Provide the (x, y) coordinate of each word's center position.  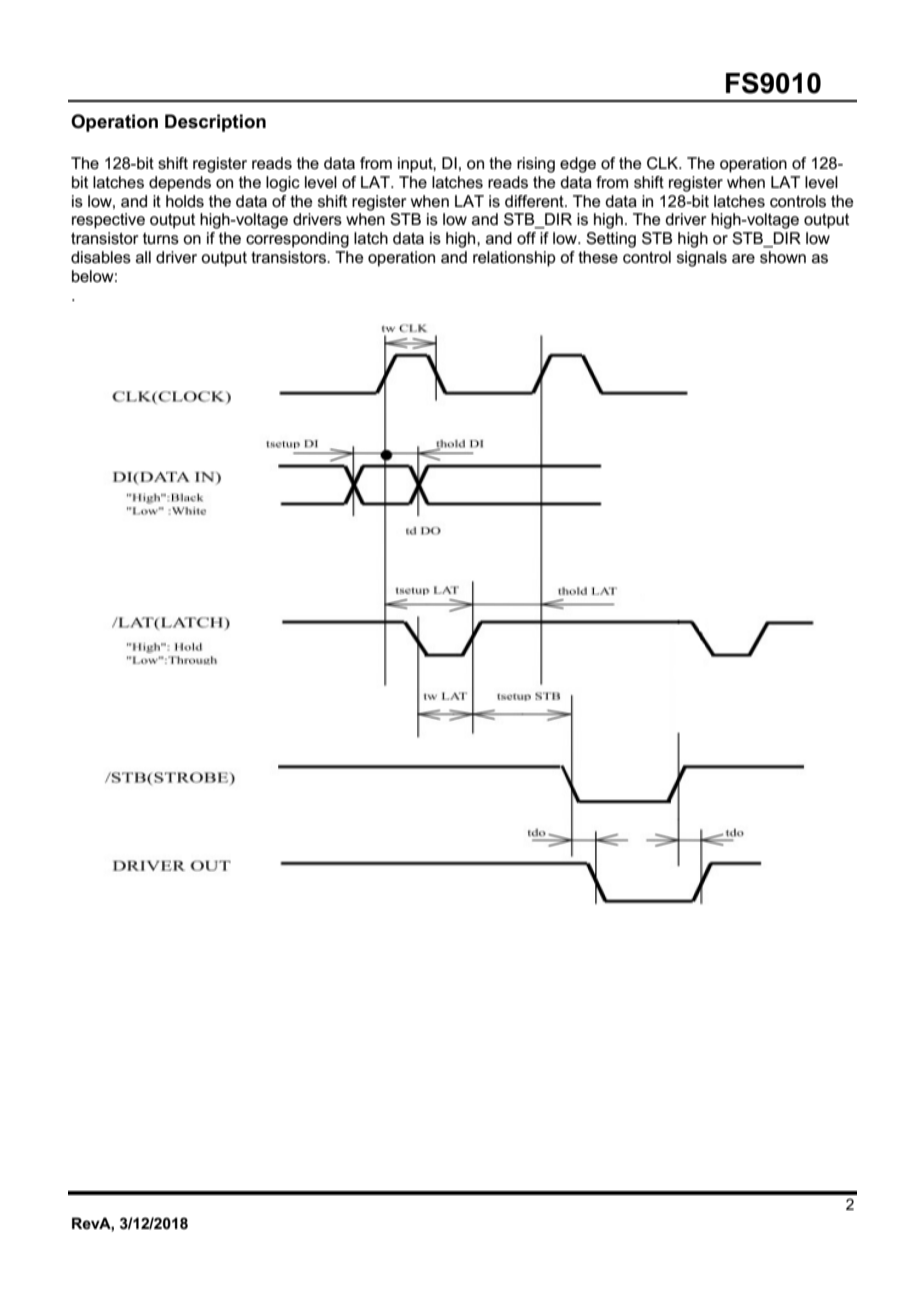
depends (180, 184)
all (143, 257)
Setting (611, 240)
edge (578, 165)
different (535, 201)
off (526, 238)
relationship (514, 259)
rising (536, 165)
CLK (664, 163)
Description (215, 123)
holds (185, 201)
